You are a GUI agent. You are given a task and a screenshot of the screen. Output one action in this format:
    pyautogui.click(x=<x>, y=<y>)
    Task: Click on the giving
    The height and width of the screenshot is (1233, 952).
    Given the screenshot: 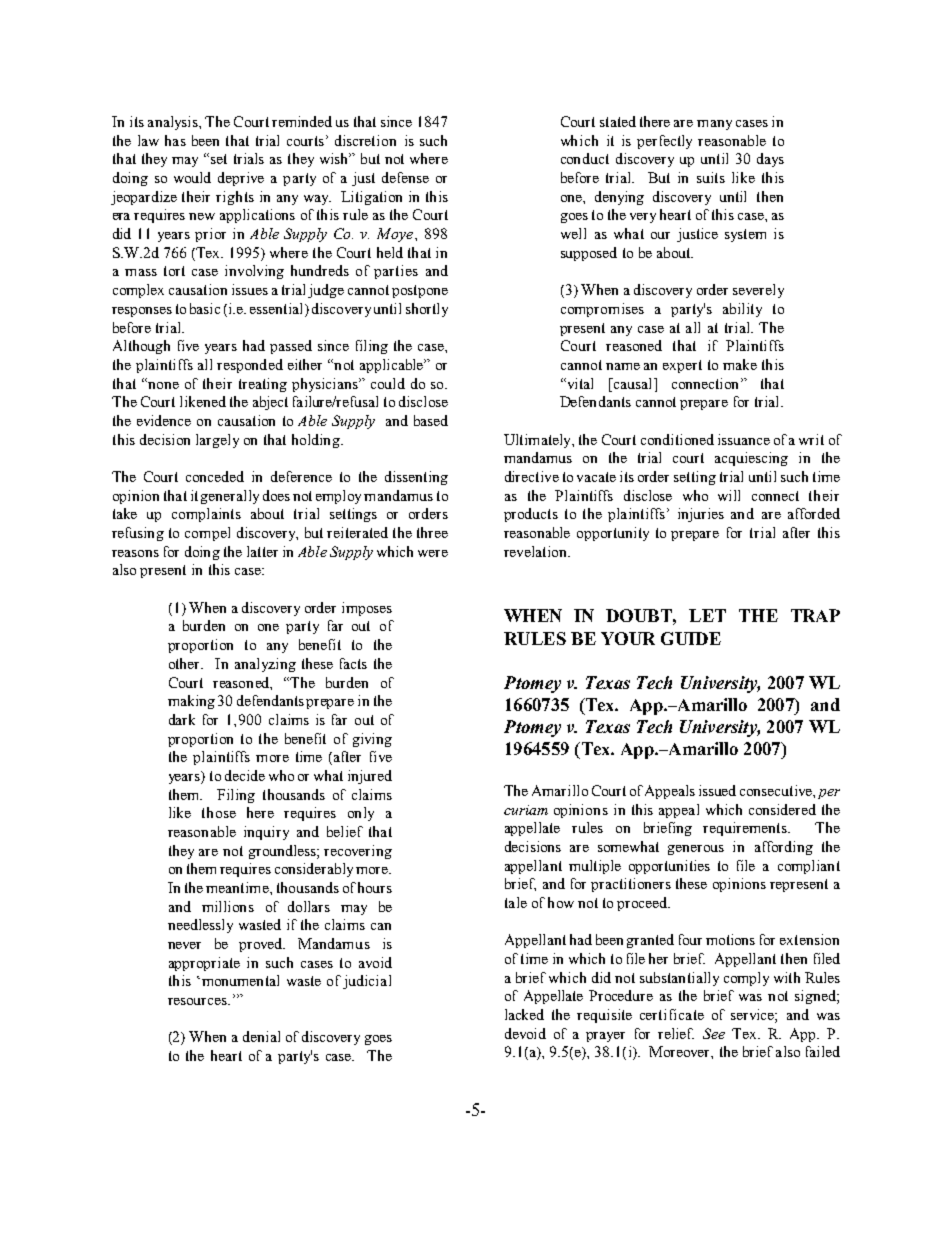 What is the action you would take?
    pyautogui.click(x=372, y=740)
